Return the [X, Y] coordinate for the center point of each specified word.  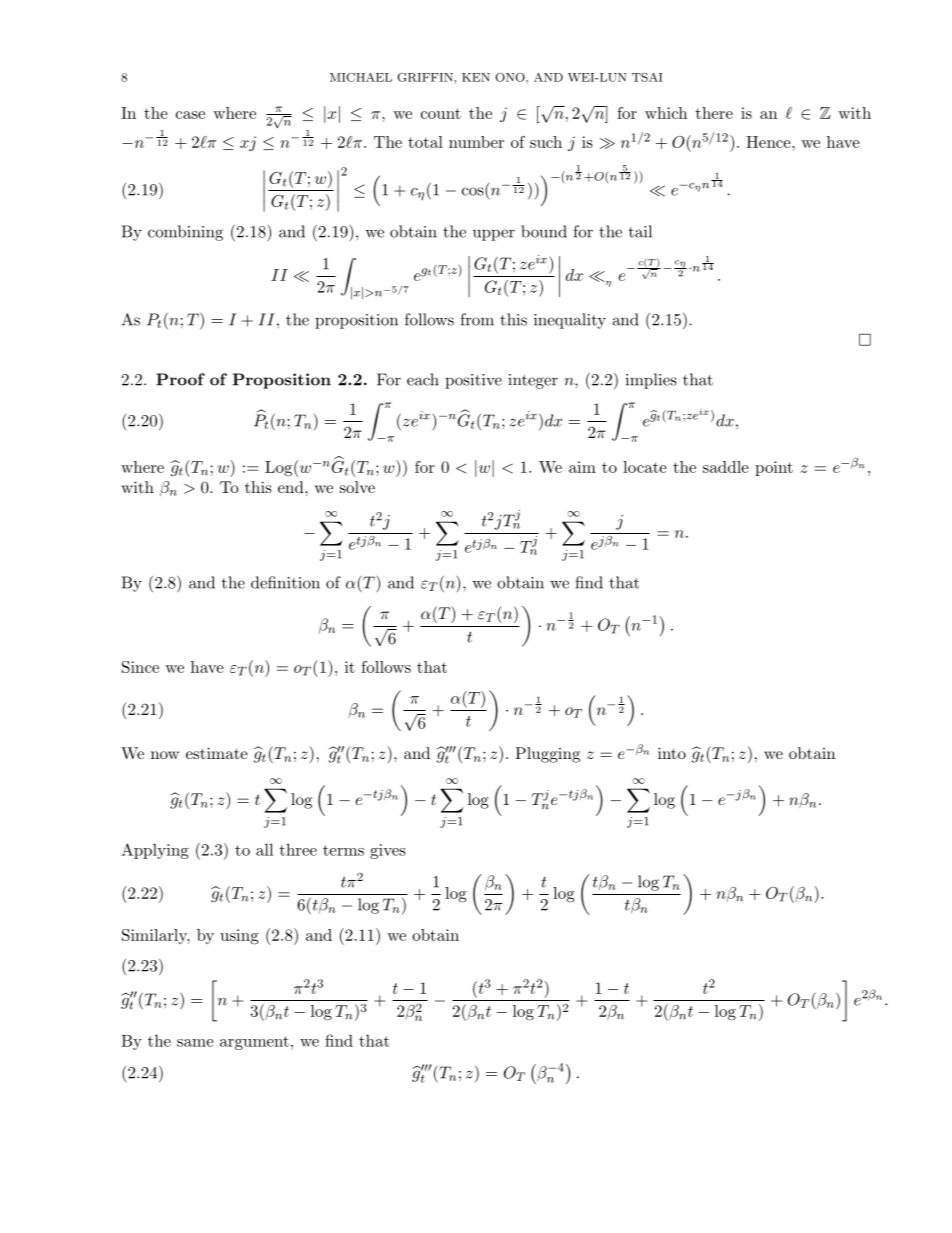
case [190, 115]
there [714, 113]
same [195, 1043]
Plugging [547, 755]
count [441, 113]
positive [473, 381]
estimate [217, 753]
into [672, 753]
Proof [180, 379]
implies [651, 381]
